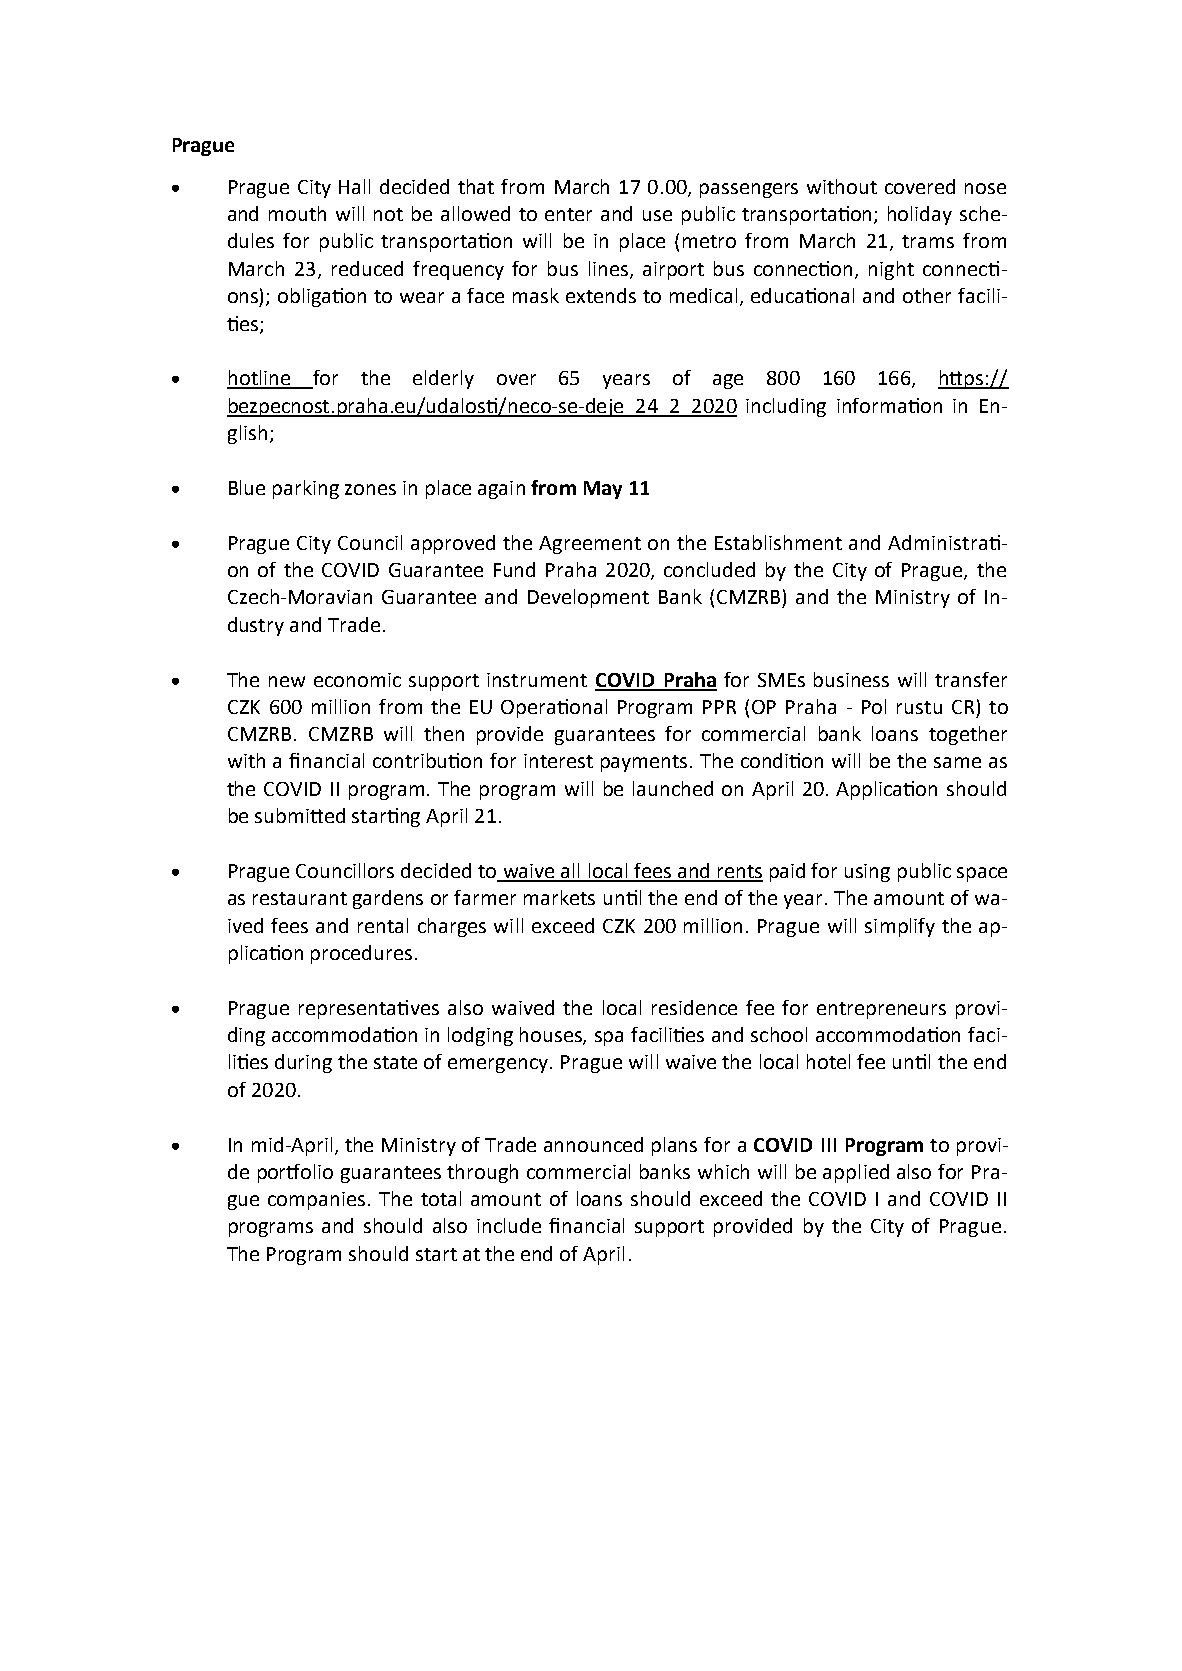  What do you see at coordinates (900, 927) in the screenshot?
I see `simplify` at bounding box center [900, 927].
